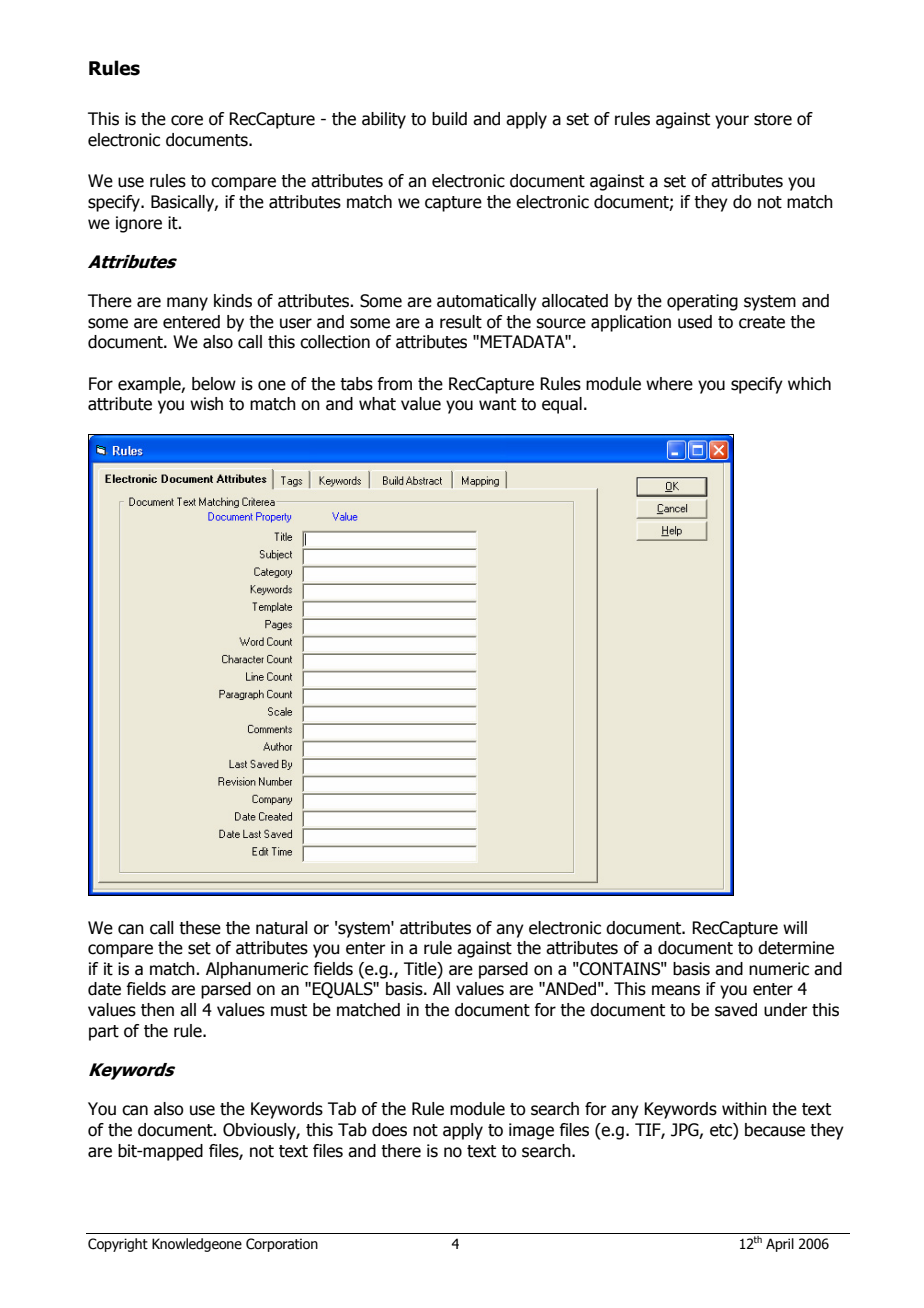 The width and height of the screenshot is (924, 1308). Describe the element at coordinates (449, 119) in the screenshot. I see `build` at that location.
